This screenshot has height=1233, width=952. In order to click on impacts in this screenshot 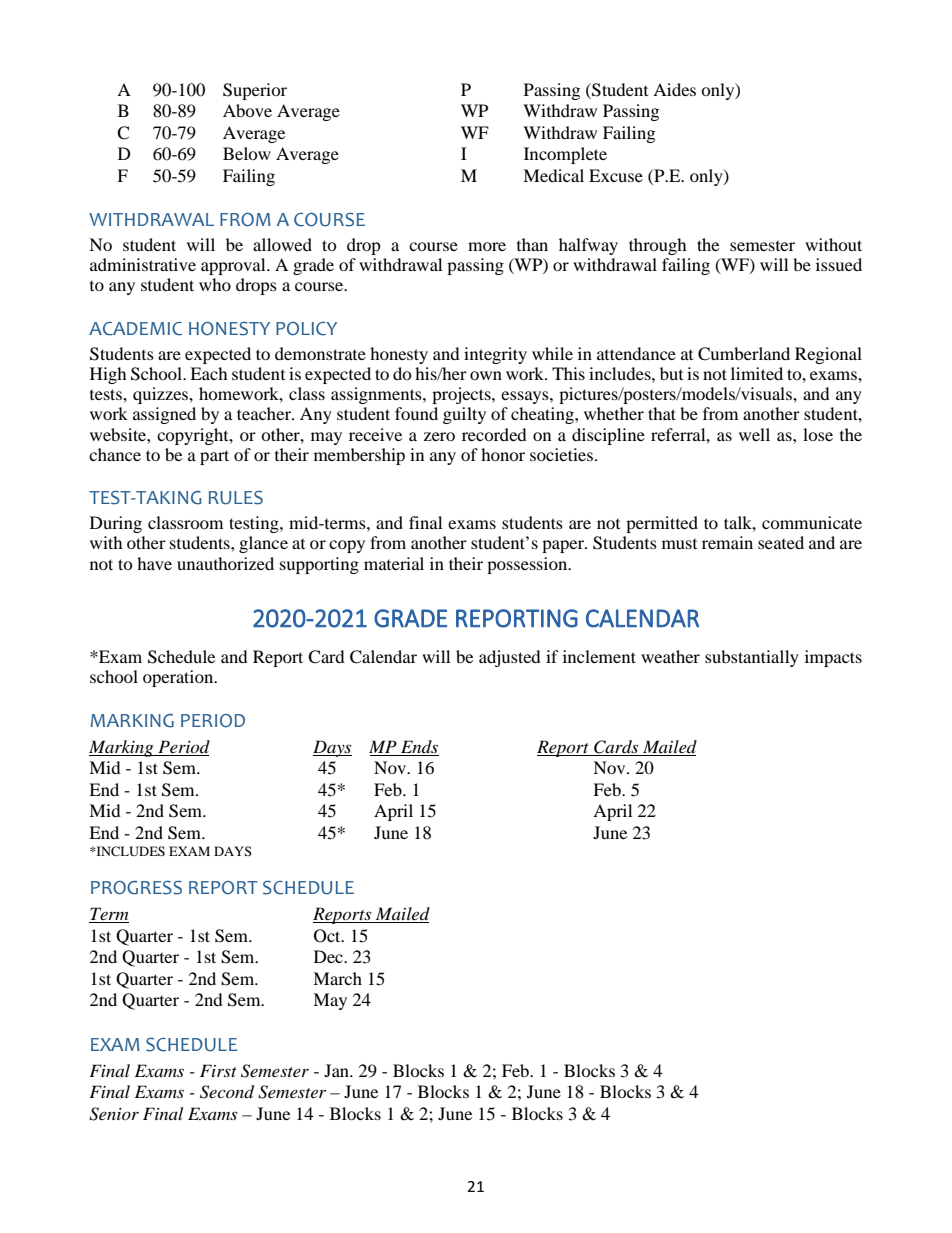, I will do `click(833, 658)`.
